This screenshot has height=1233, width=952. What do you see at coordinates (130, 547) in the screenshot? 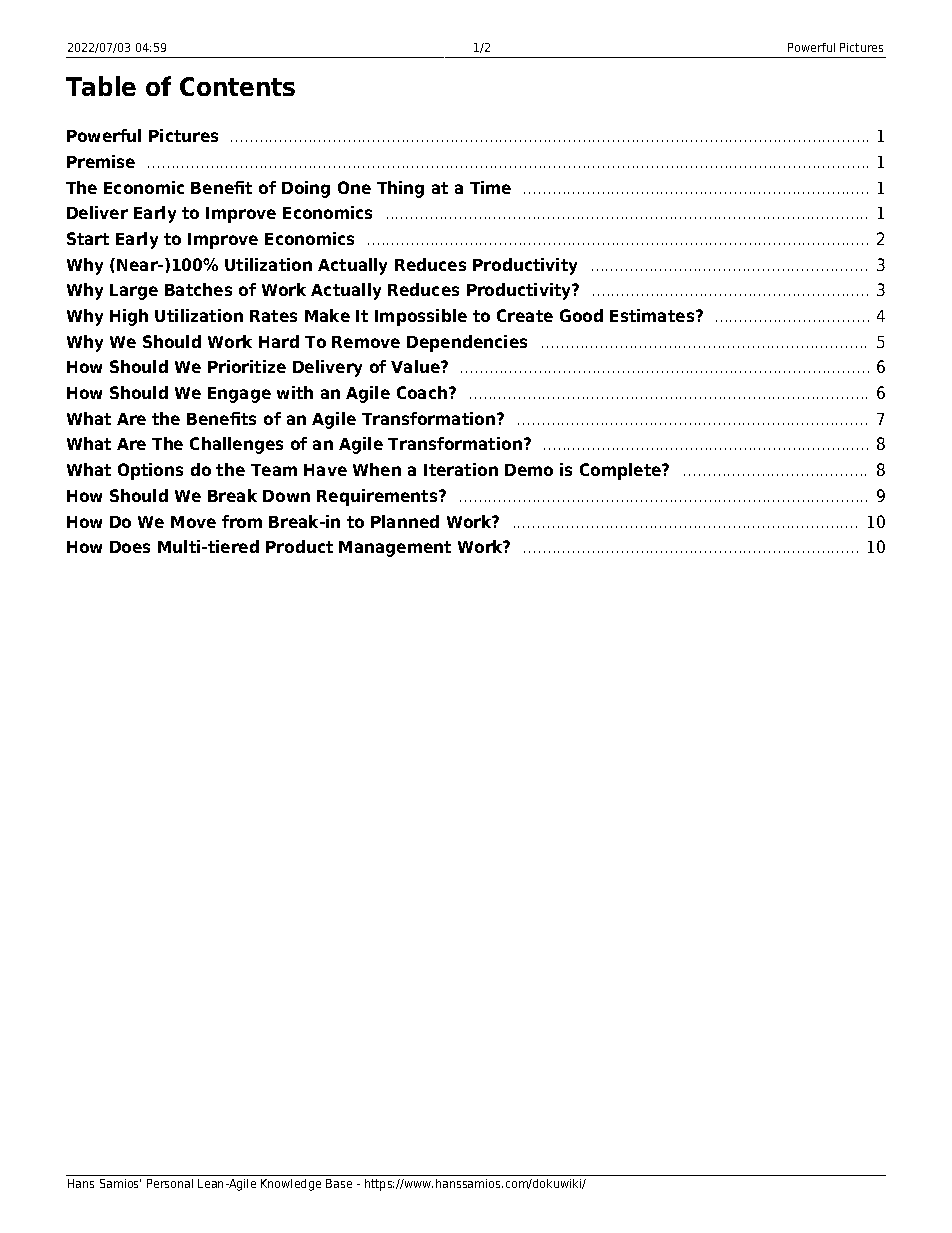
I see `Does` at bounding box center [130, 547].
